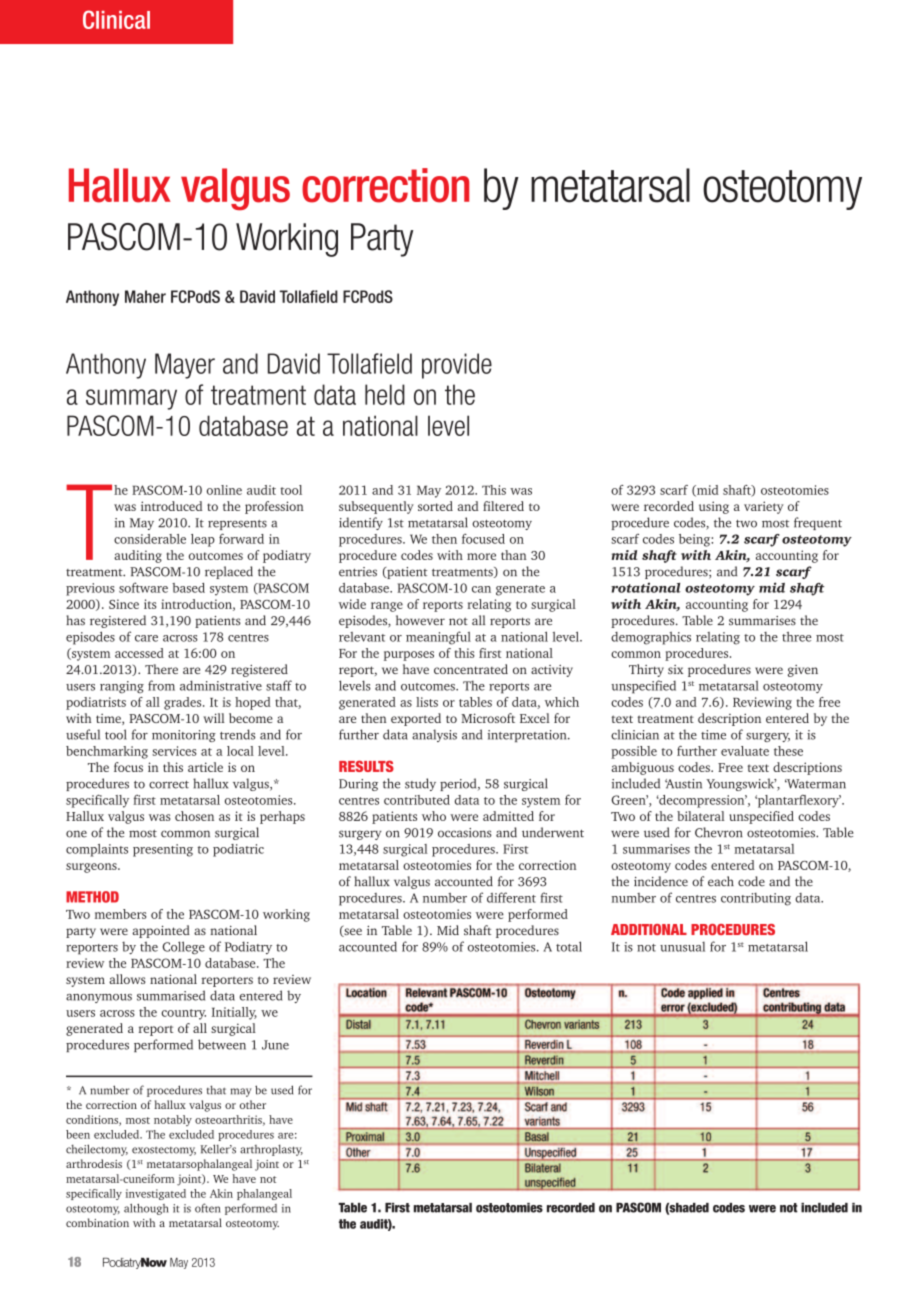 The height and width of the screenshot is (1308, 924). What do you see at coordinates (271, 1150) in the screenshot?
I see `arthroplasty` at bounding box center [271, 1150].
